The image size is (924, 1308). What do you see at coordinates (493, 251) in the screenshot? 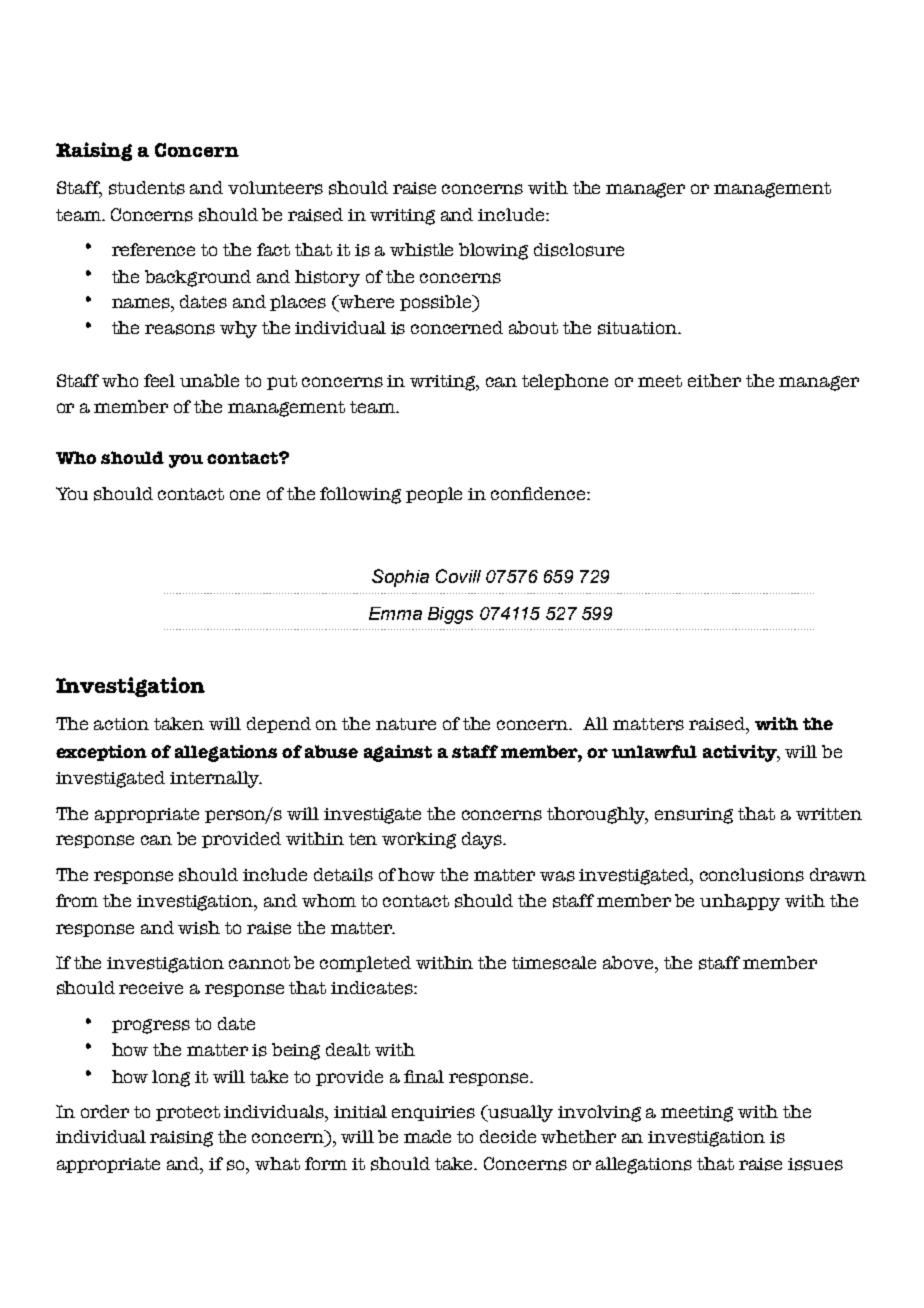
I see `blowing` at bounding box center [493, 251].
